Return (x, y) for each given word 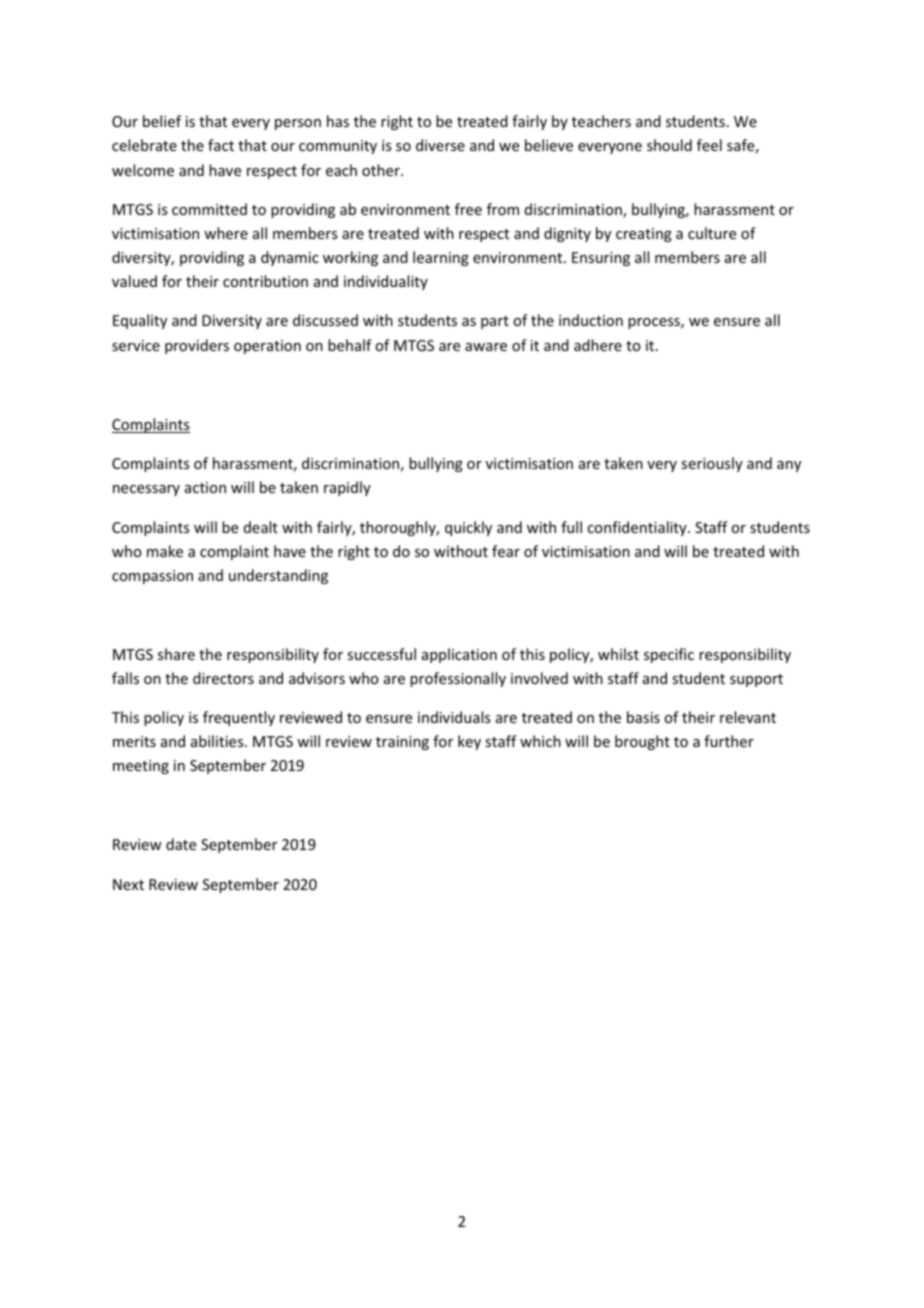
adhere (598, 345)
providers (197, 346)
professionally (458, 679)
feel (709, 145)
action (205, 487)
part (495, 322)
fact (221, 145)
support (756, 680)
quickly (468, 528)
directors (223, 678)
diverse (440, 145)
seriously (712, 464)
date (181, 844)
